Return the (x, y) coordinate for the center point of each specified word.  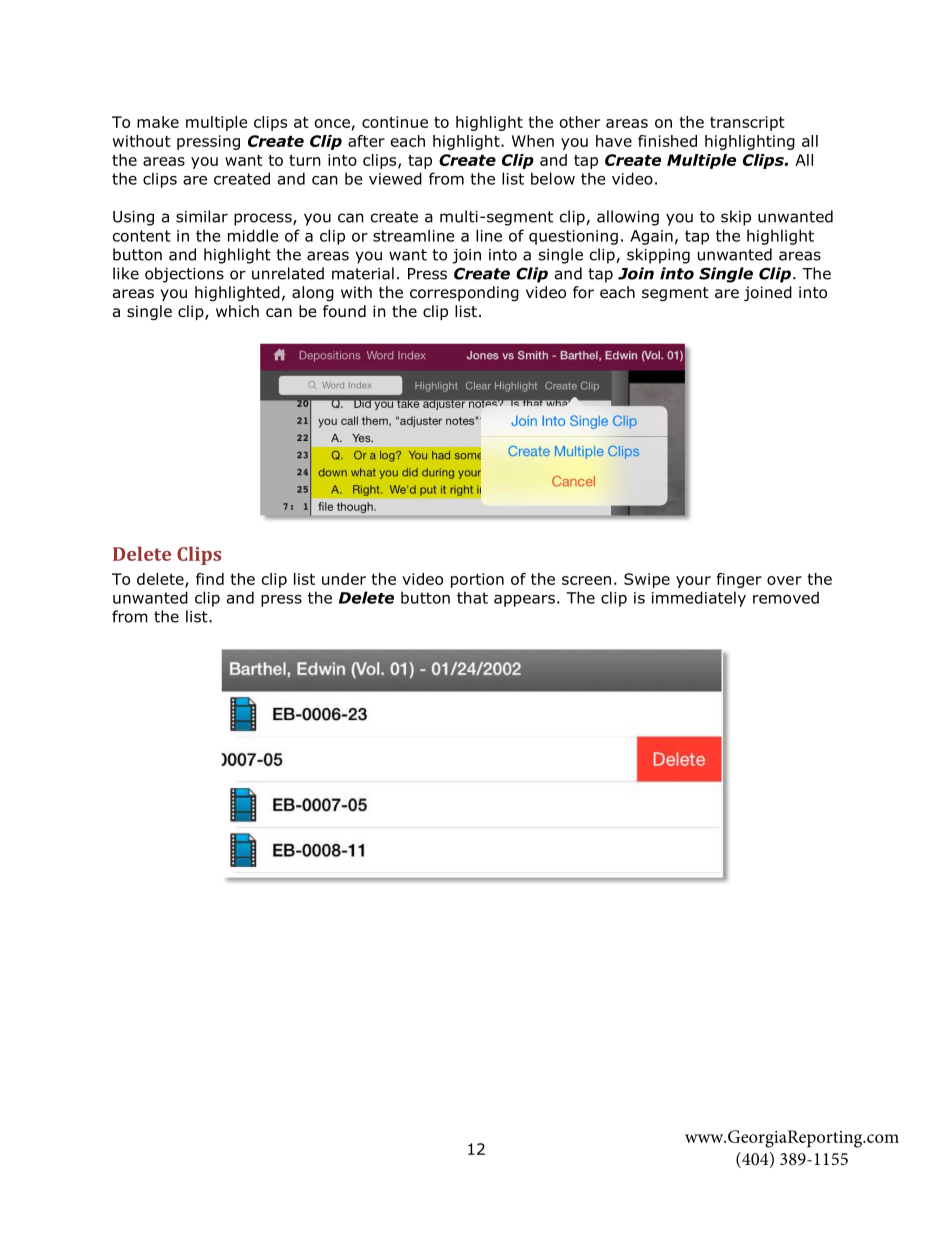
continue (395, 122)
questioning (573, 237)
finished (667, 141)
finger (739, 580)
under (344, 579)
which (237, 311)
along (313, 293)
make (158, 122)
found (344, 311)
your (693, 582)
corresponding (464, 293)
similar (202, 216)
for (583, 292)
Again (651, 237)
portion (477, 580)
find (210, 579)
